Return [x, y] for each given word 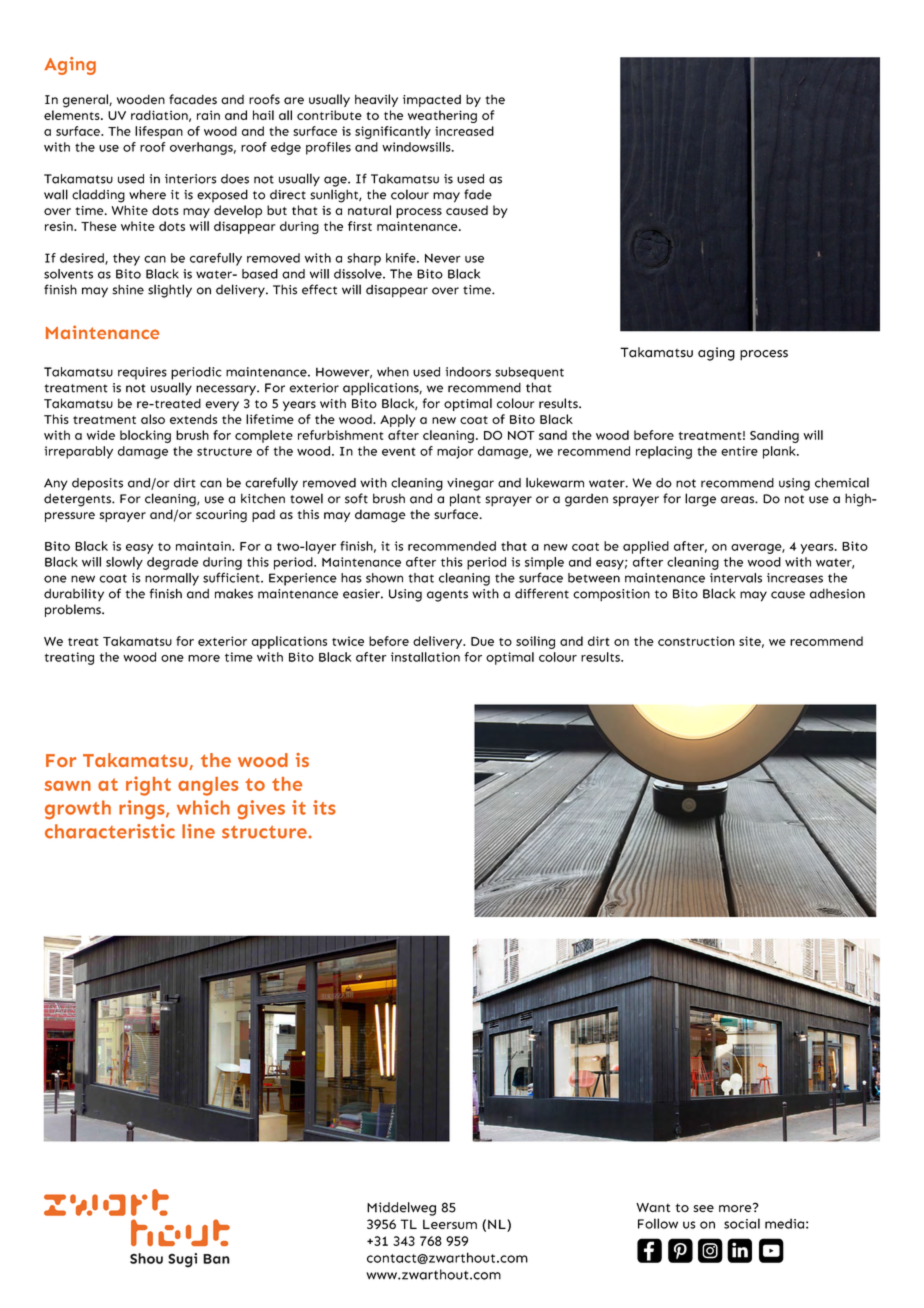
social [742, 1223]
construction [696, 641]
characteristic [110, 831]
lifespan [159, 132]
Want [653, 1207]
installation [425, 657]
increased [464, 131]
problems [74, 610]
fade [478, 194]
